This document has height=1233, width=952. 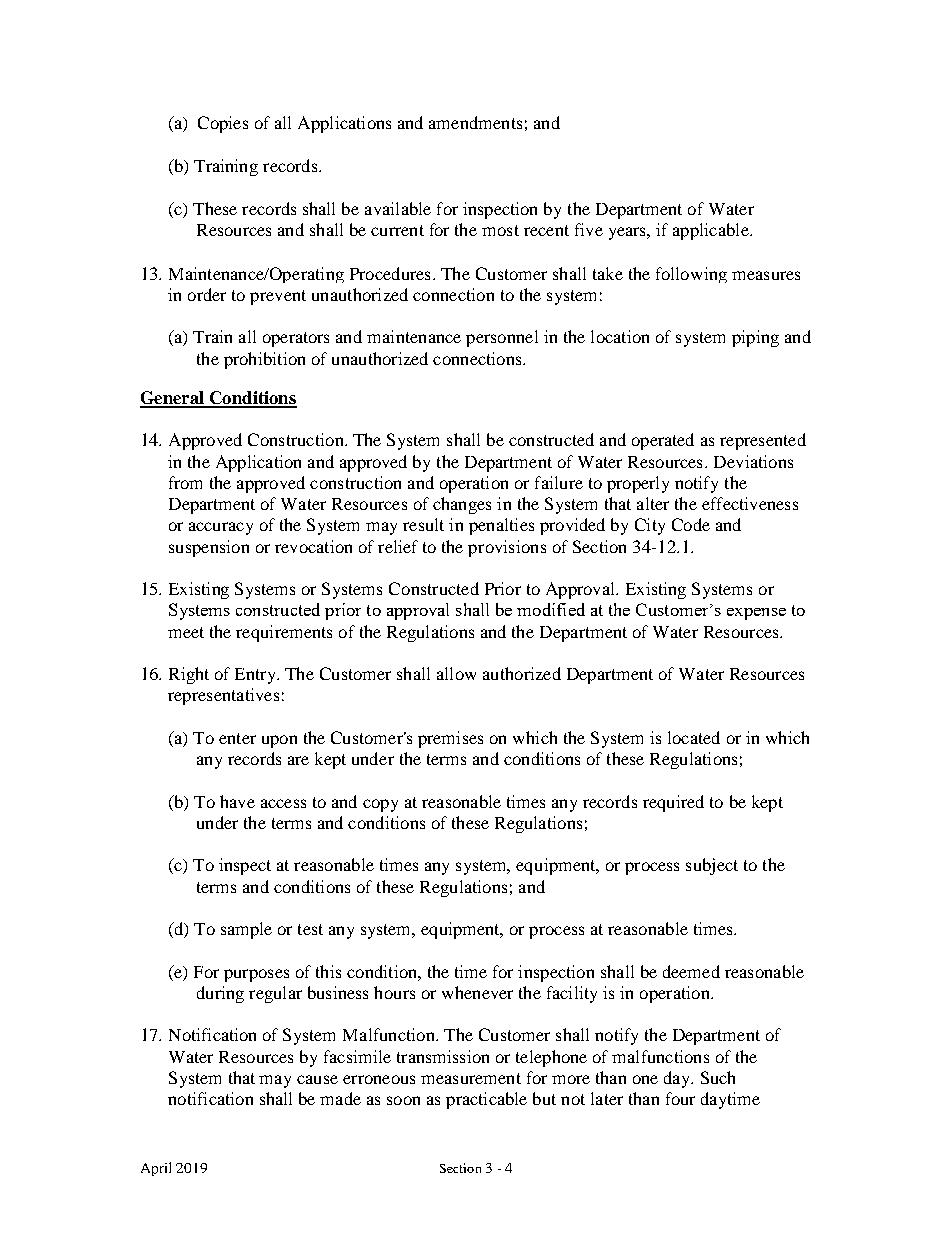 What do you see at coordinates (486, 1100) in the document?
I see `practicable` at bounding box center [486, 1100].
